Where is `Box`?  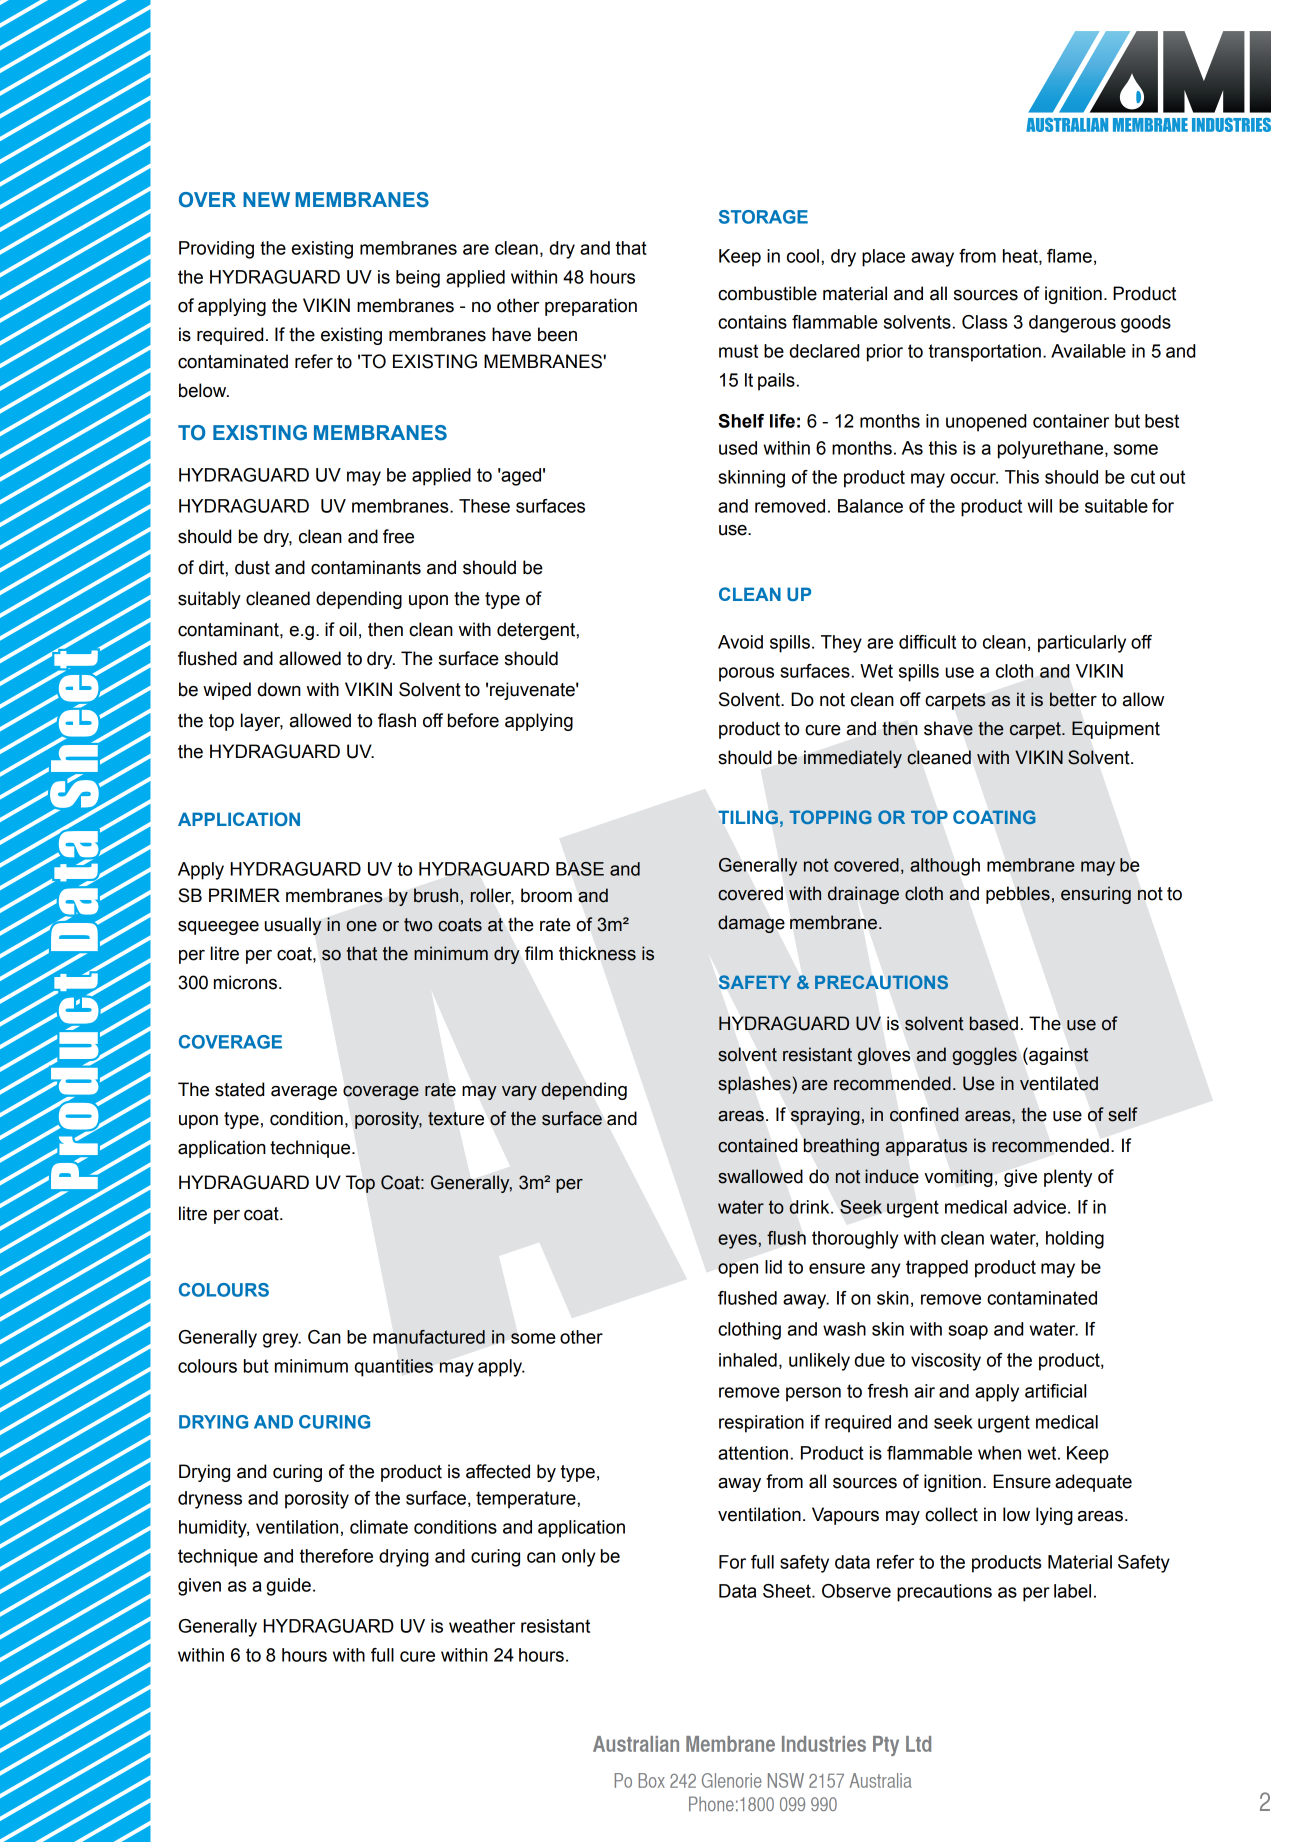 Box is located at coordinates (651, 1780).
